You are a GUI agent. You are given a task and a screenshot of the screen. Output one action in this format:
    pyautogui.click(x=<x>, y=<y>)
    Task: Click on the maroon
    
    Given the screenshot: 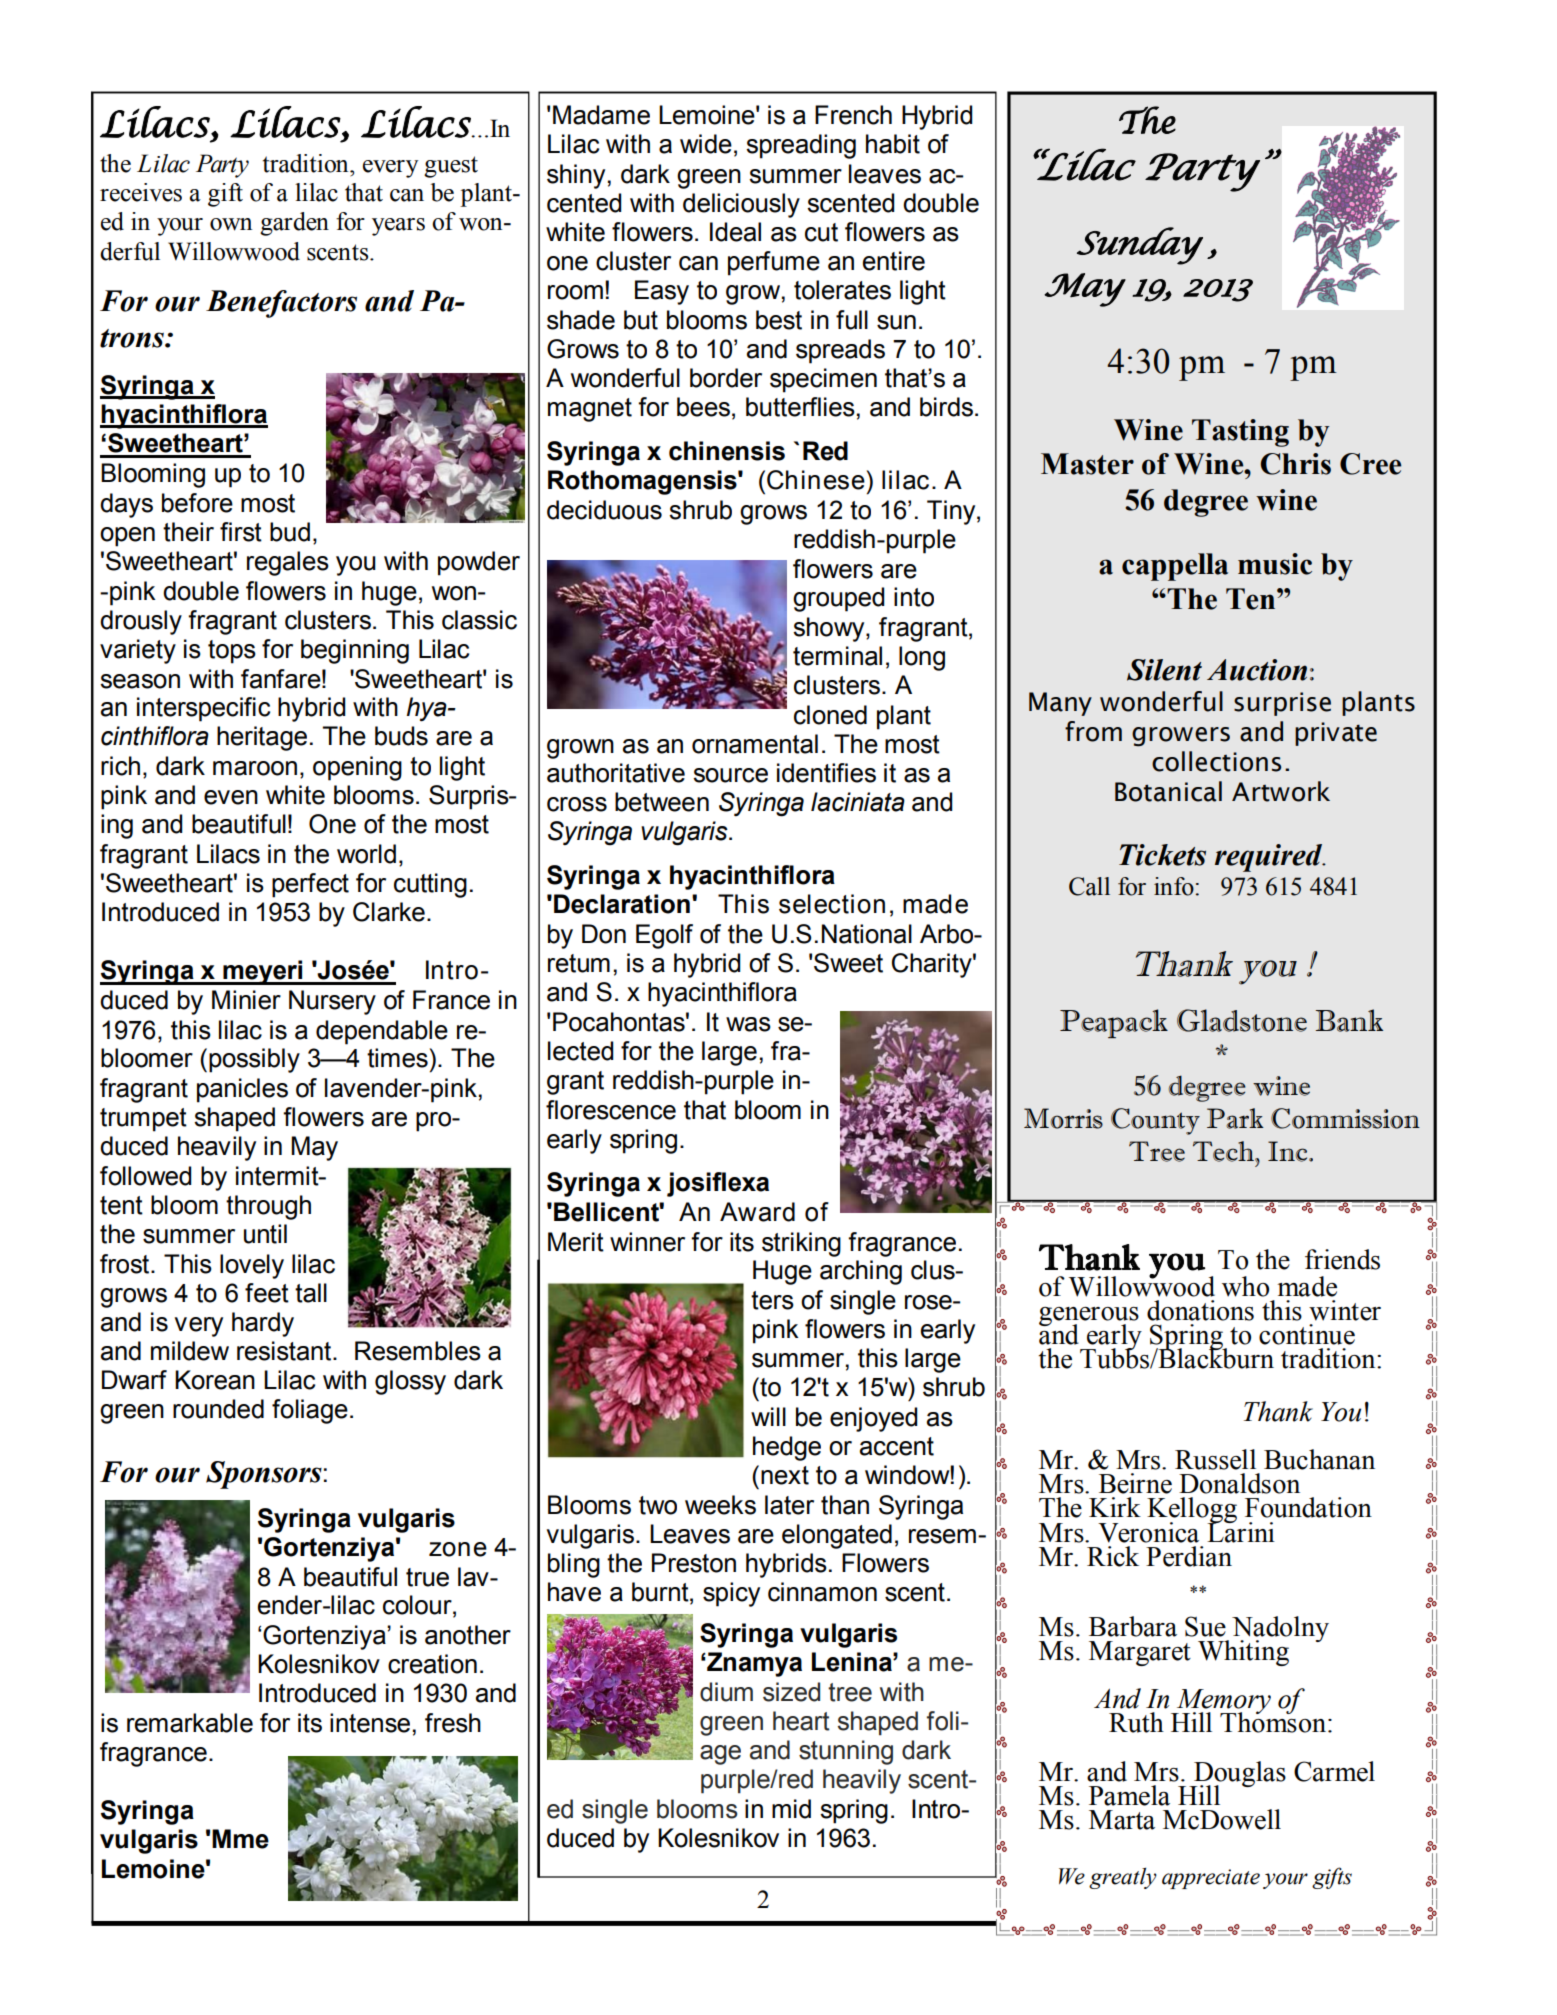 What is the action you would take?
    pyautogui.click(x=255, y=768)
